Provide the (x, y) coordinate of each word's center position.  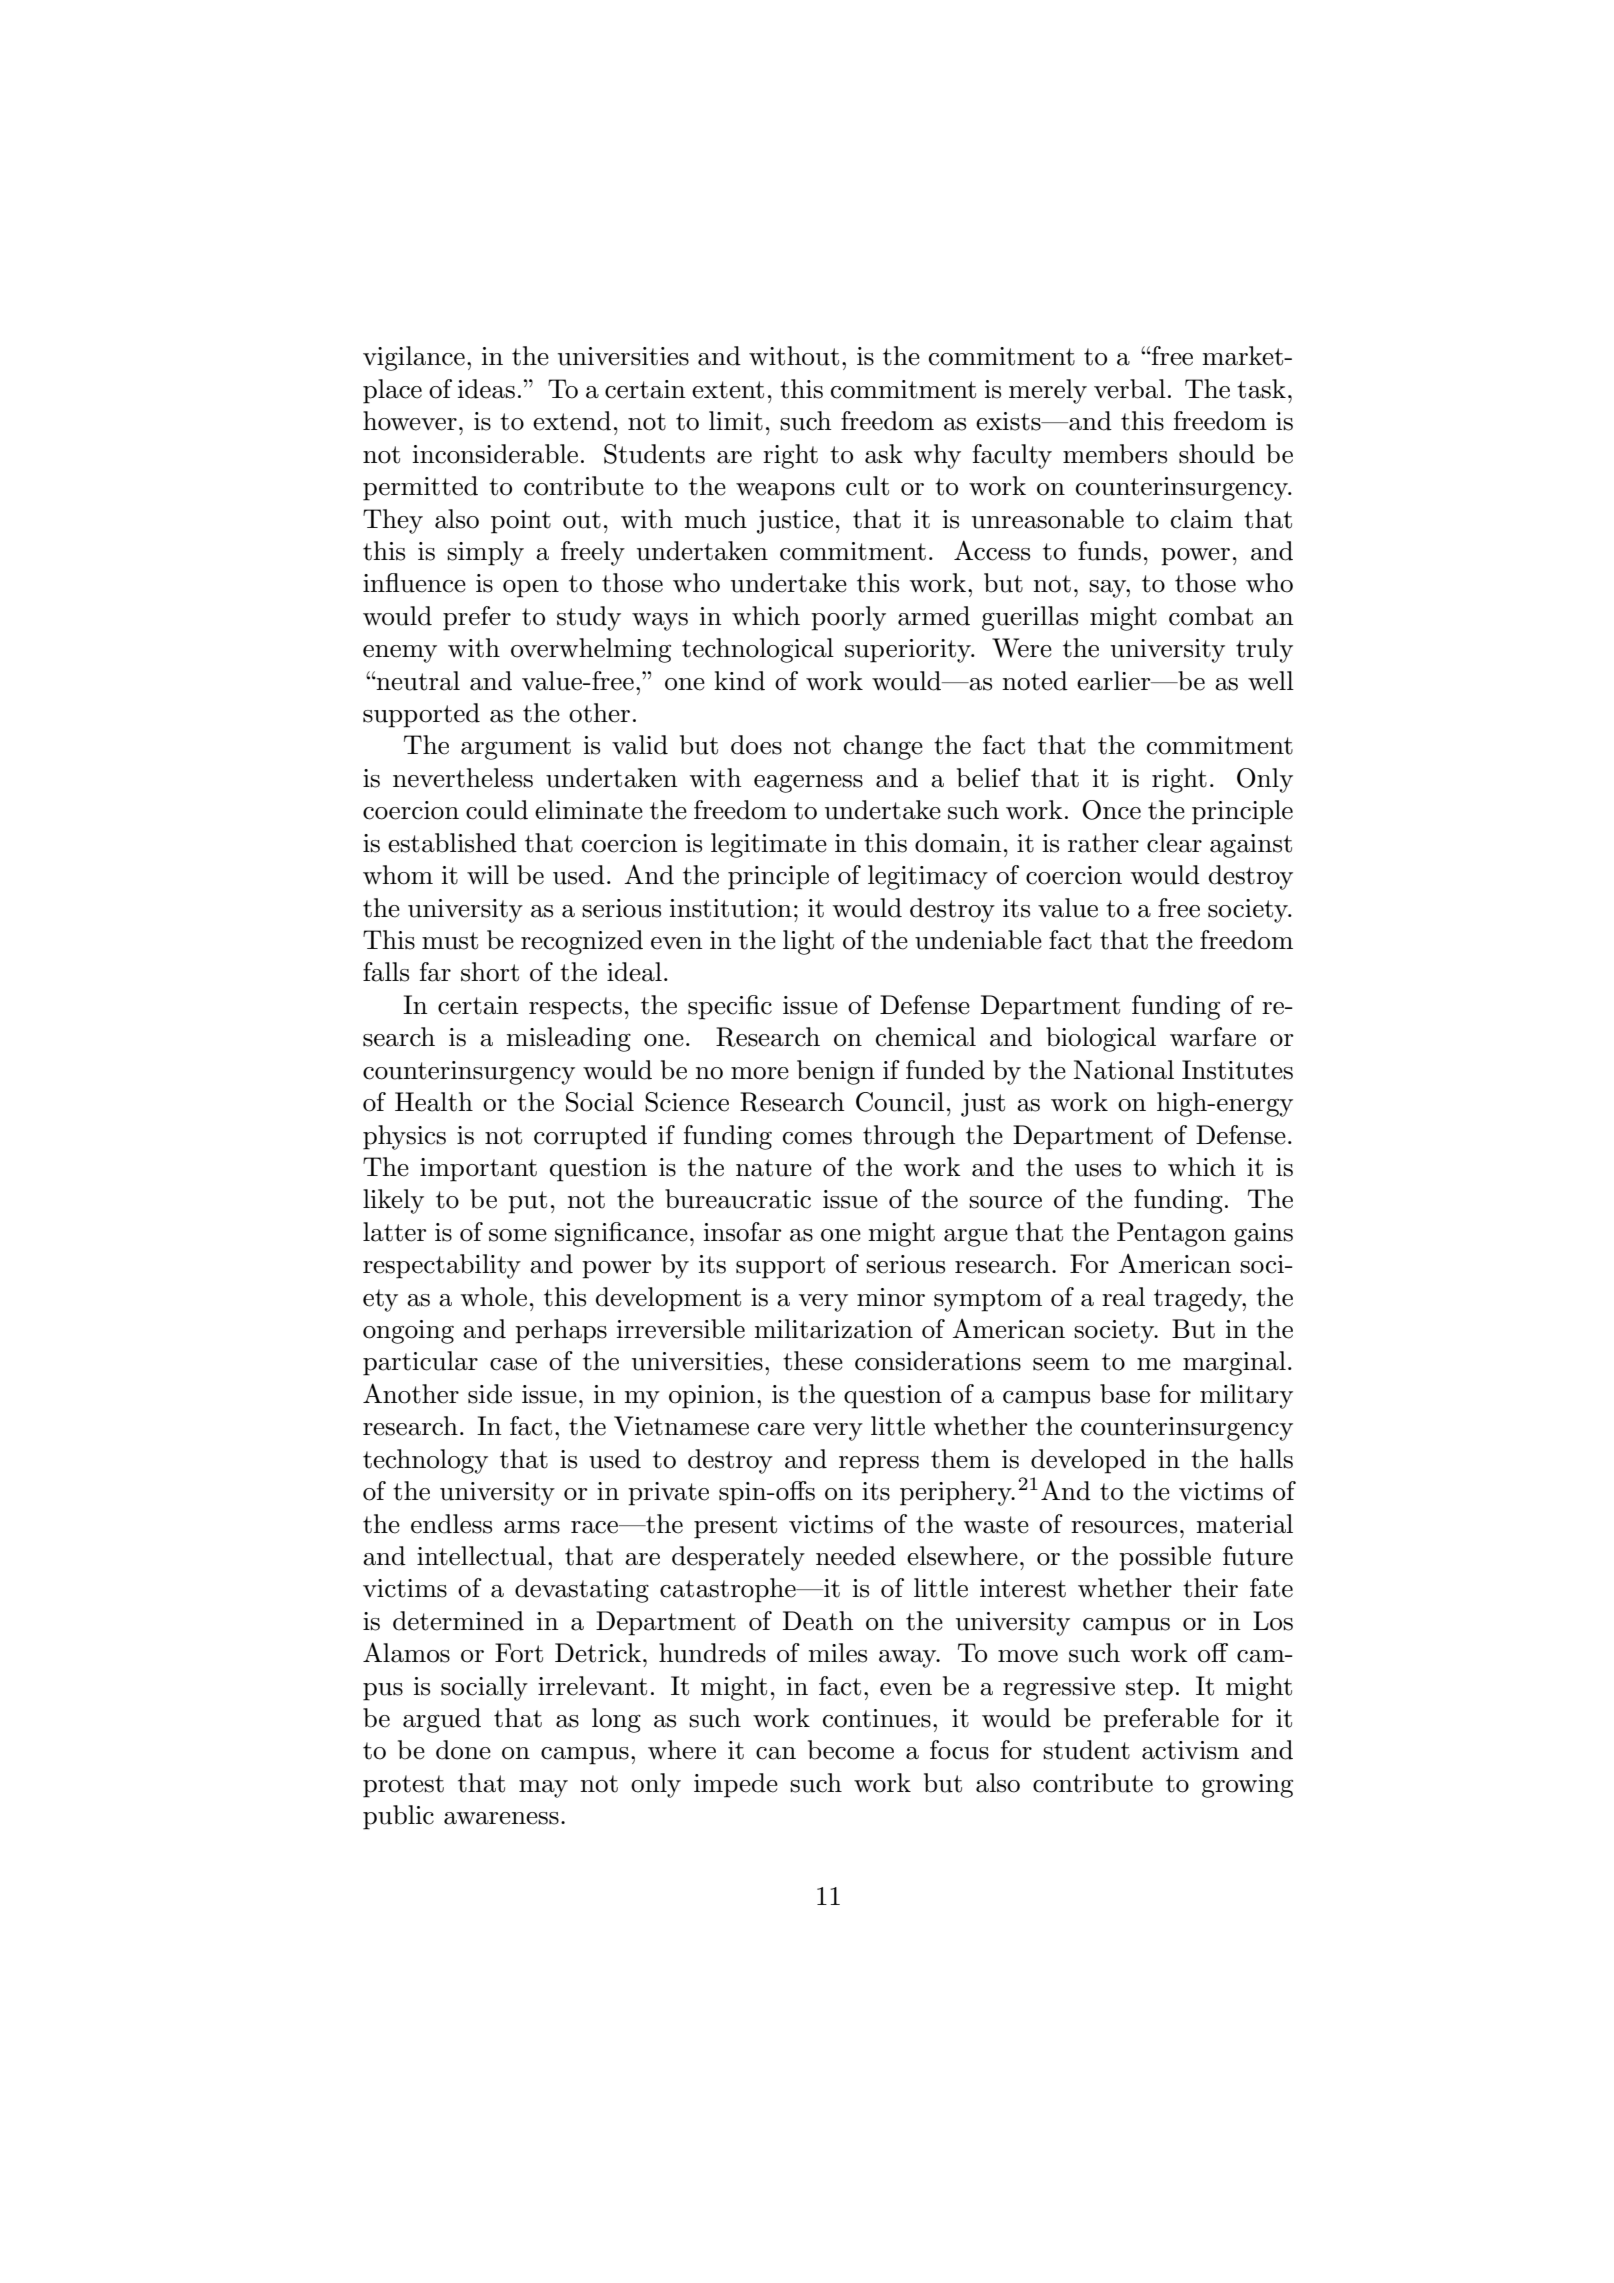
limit (736, 421)
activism (1190, 1750)
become (851, 1750)
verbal (1130, 389)
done (463, 1750)
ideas (486, 389)
